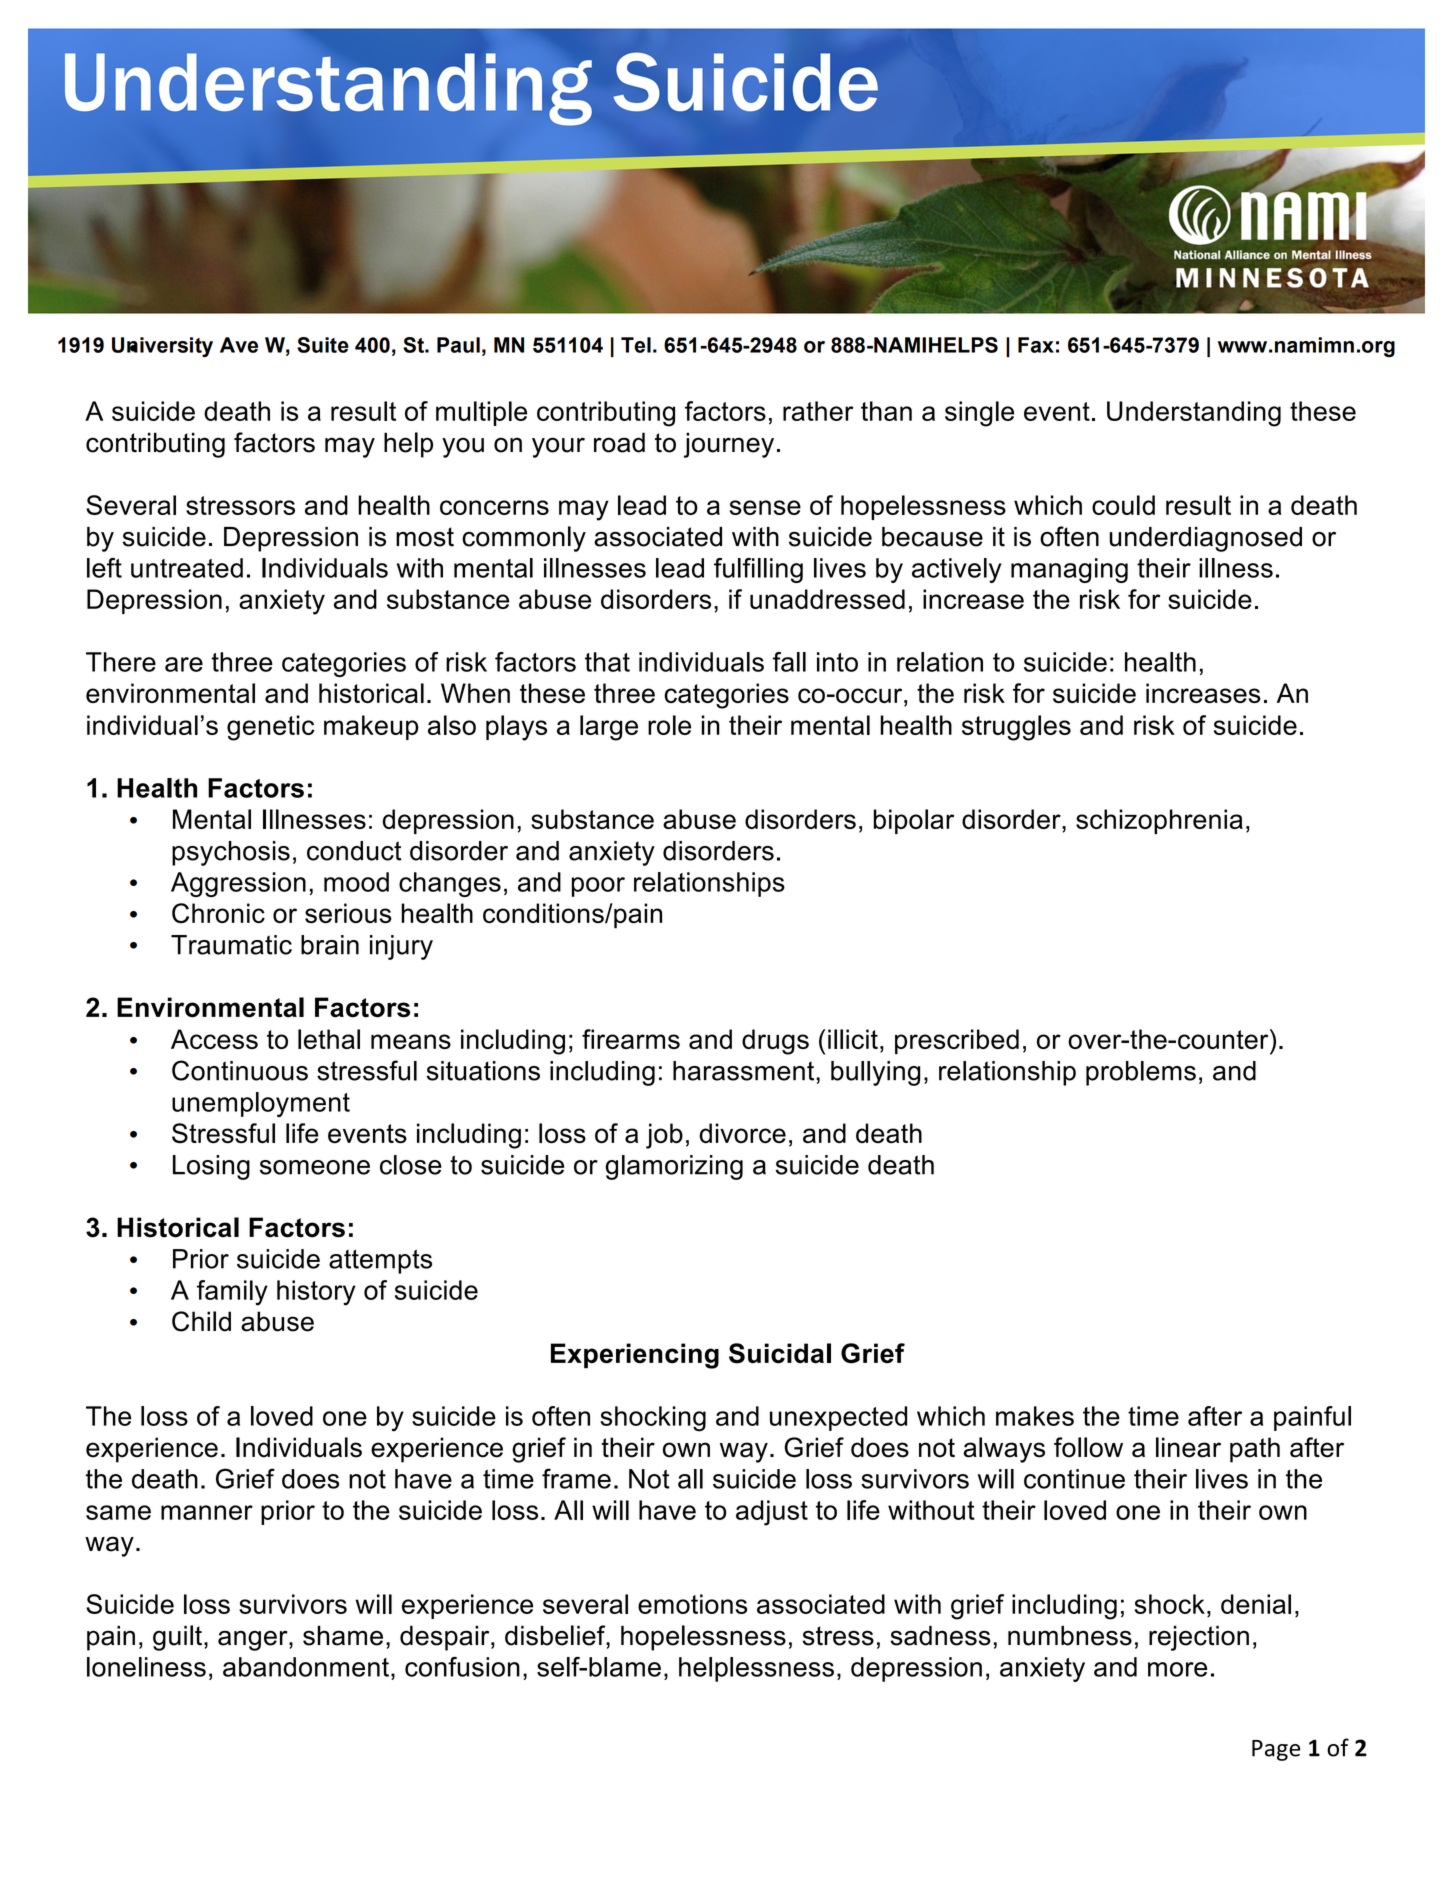  Describe the element at coordinates (693, 1604) in the screenshot. I see `emotions` at that location.
